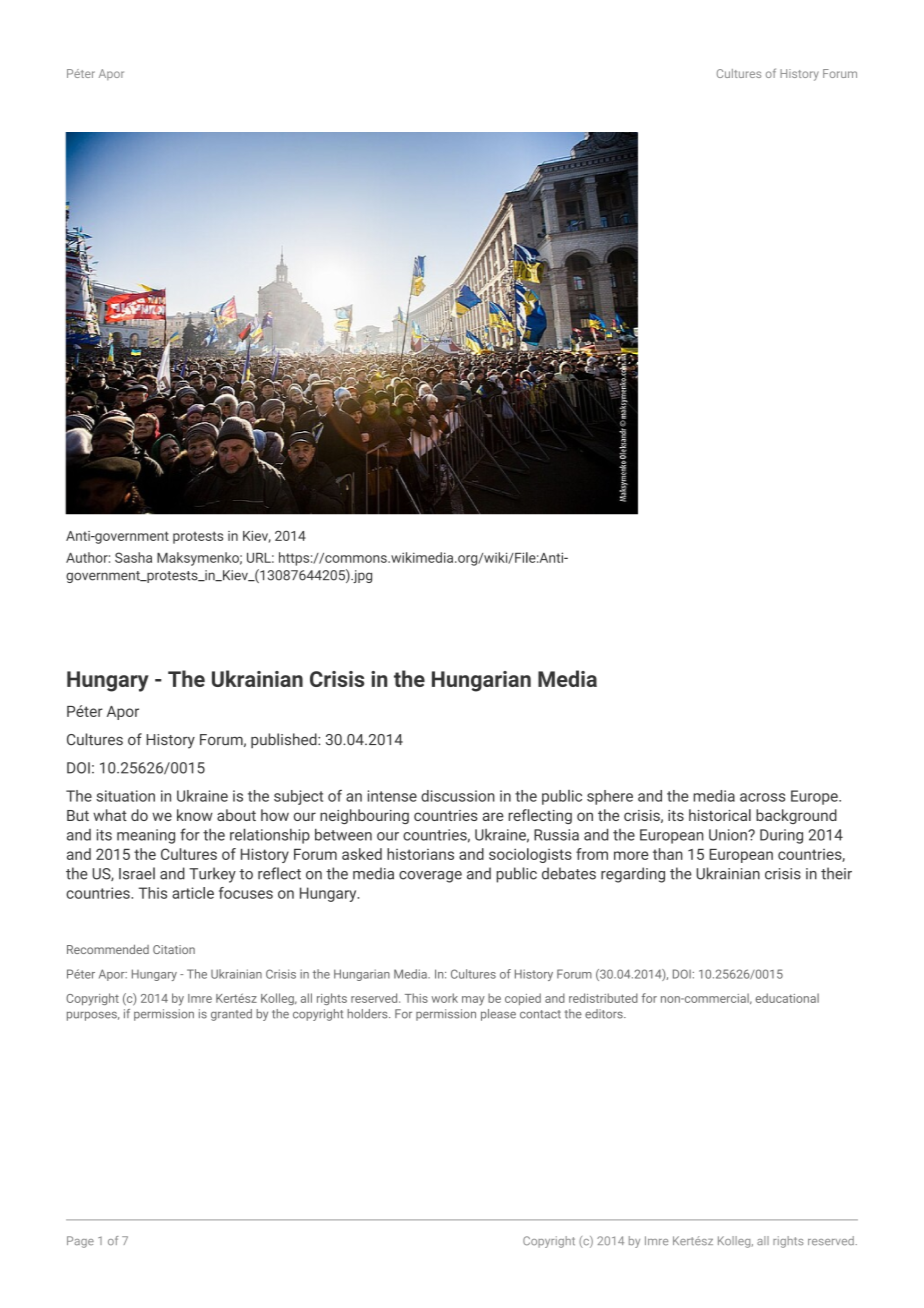 Image resolution: width=924 pixels, height=1308 pixels. I want to click on coverage, so click(430, 877).
